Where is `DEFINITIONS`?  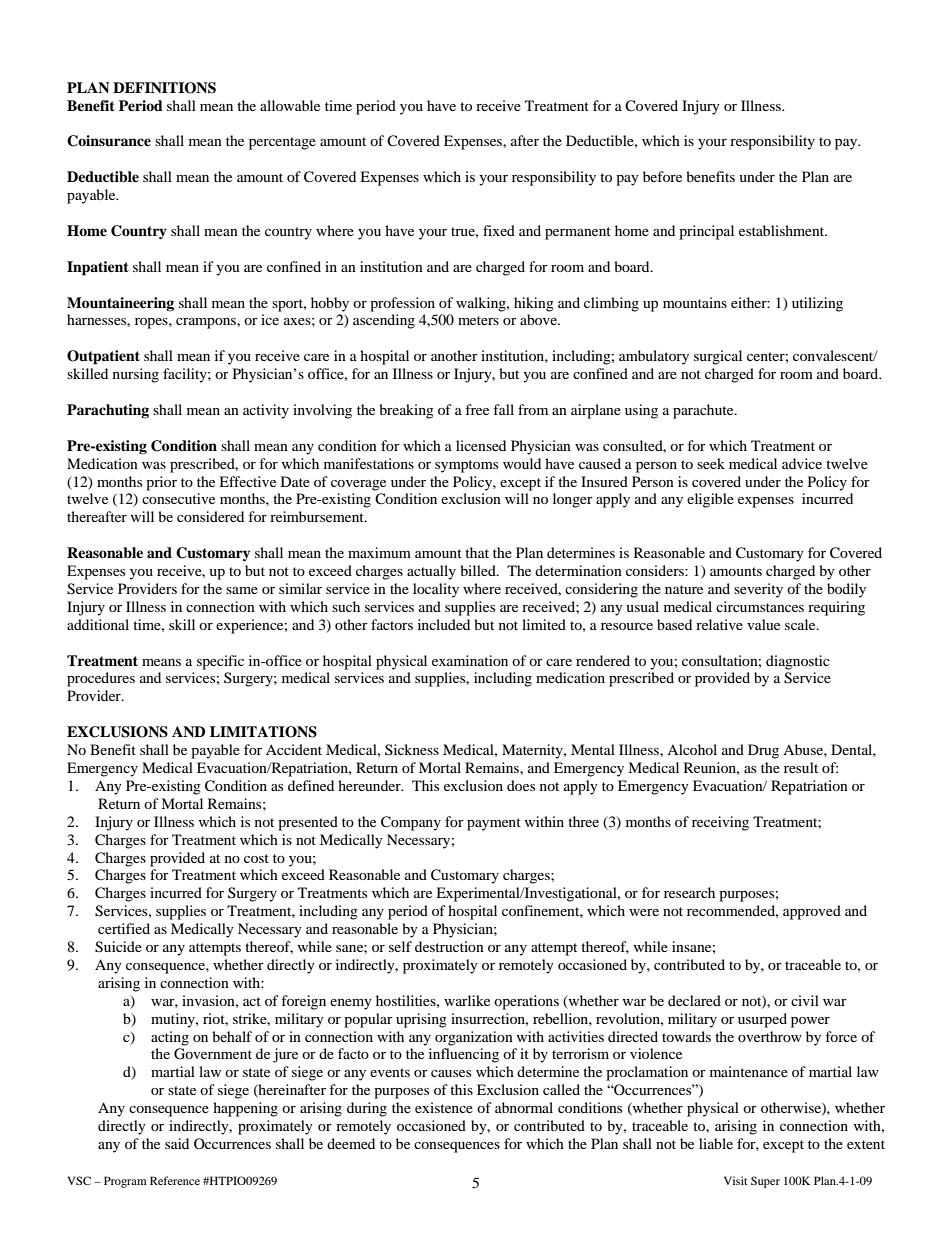
DEFINITIONS is located at coordinates (164, 88).
